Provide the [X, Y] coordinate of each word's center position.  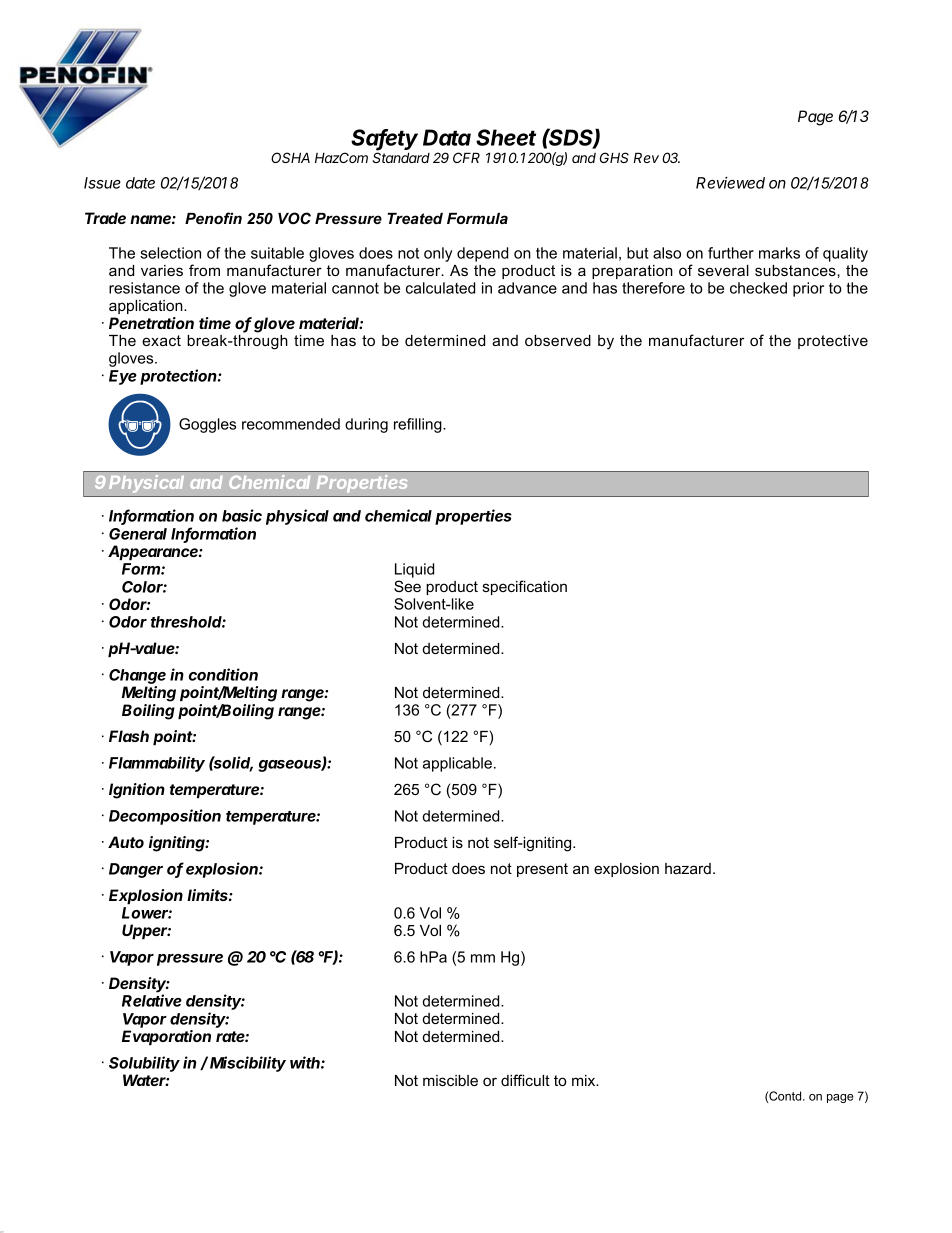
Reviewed [730, 183]
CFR [466, 157]
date [140, 183]
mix [585, 1080]
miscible [450, 1080]
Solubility [144, 1064]
